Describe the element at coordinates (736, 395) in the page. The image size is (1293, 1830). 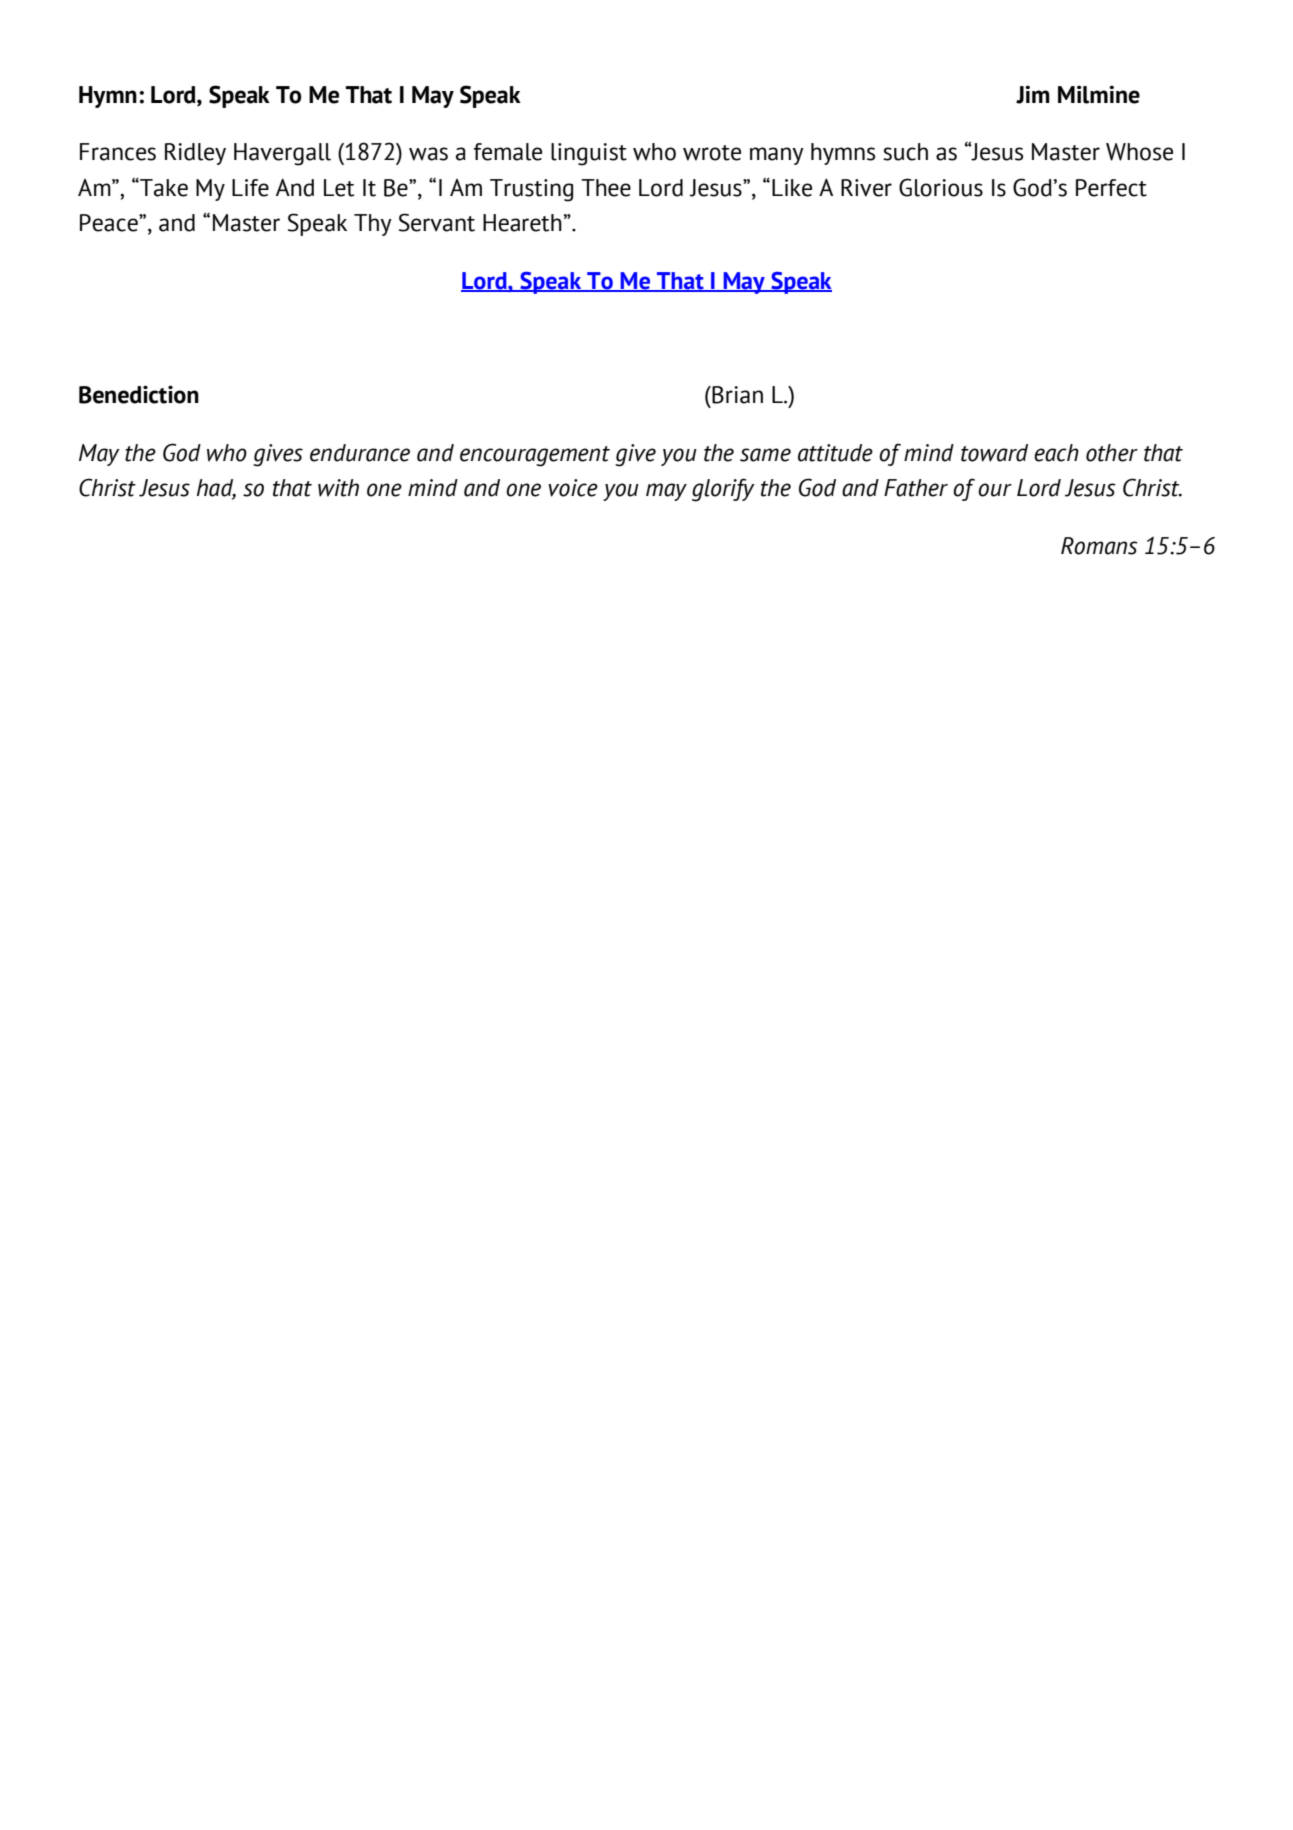
I see `Brian` at that location.
